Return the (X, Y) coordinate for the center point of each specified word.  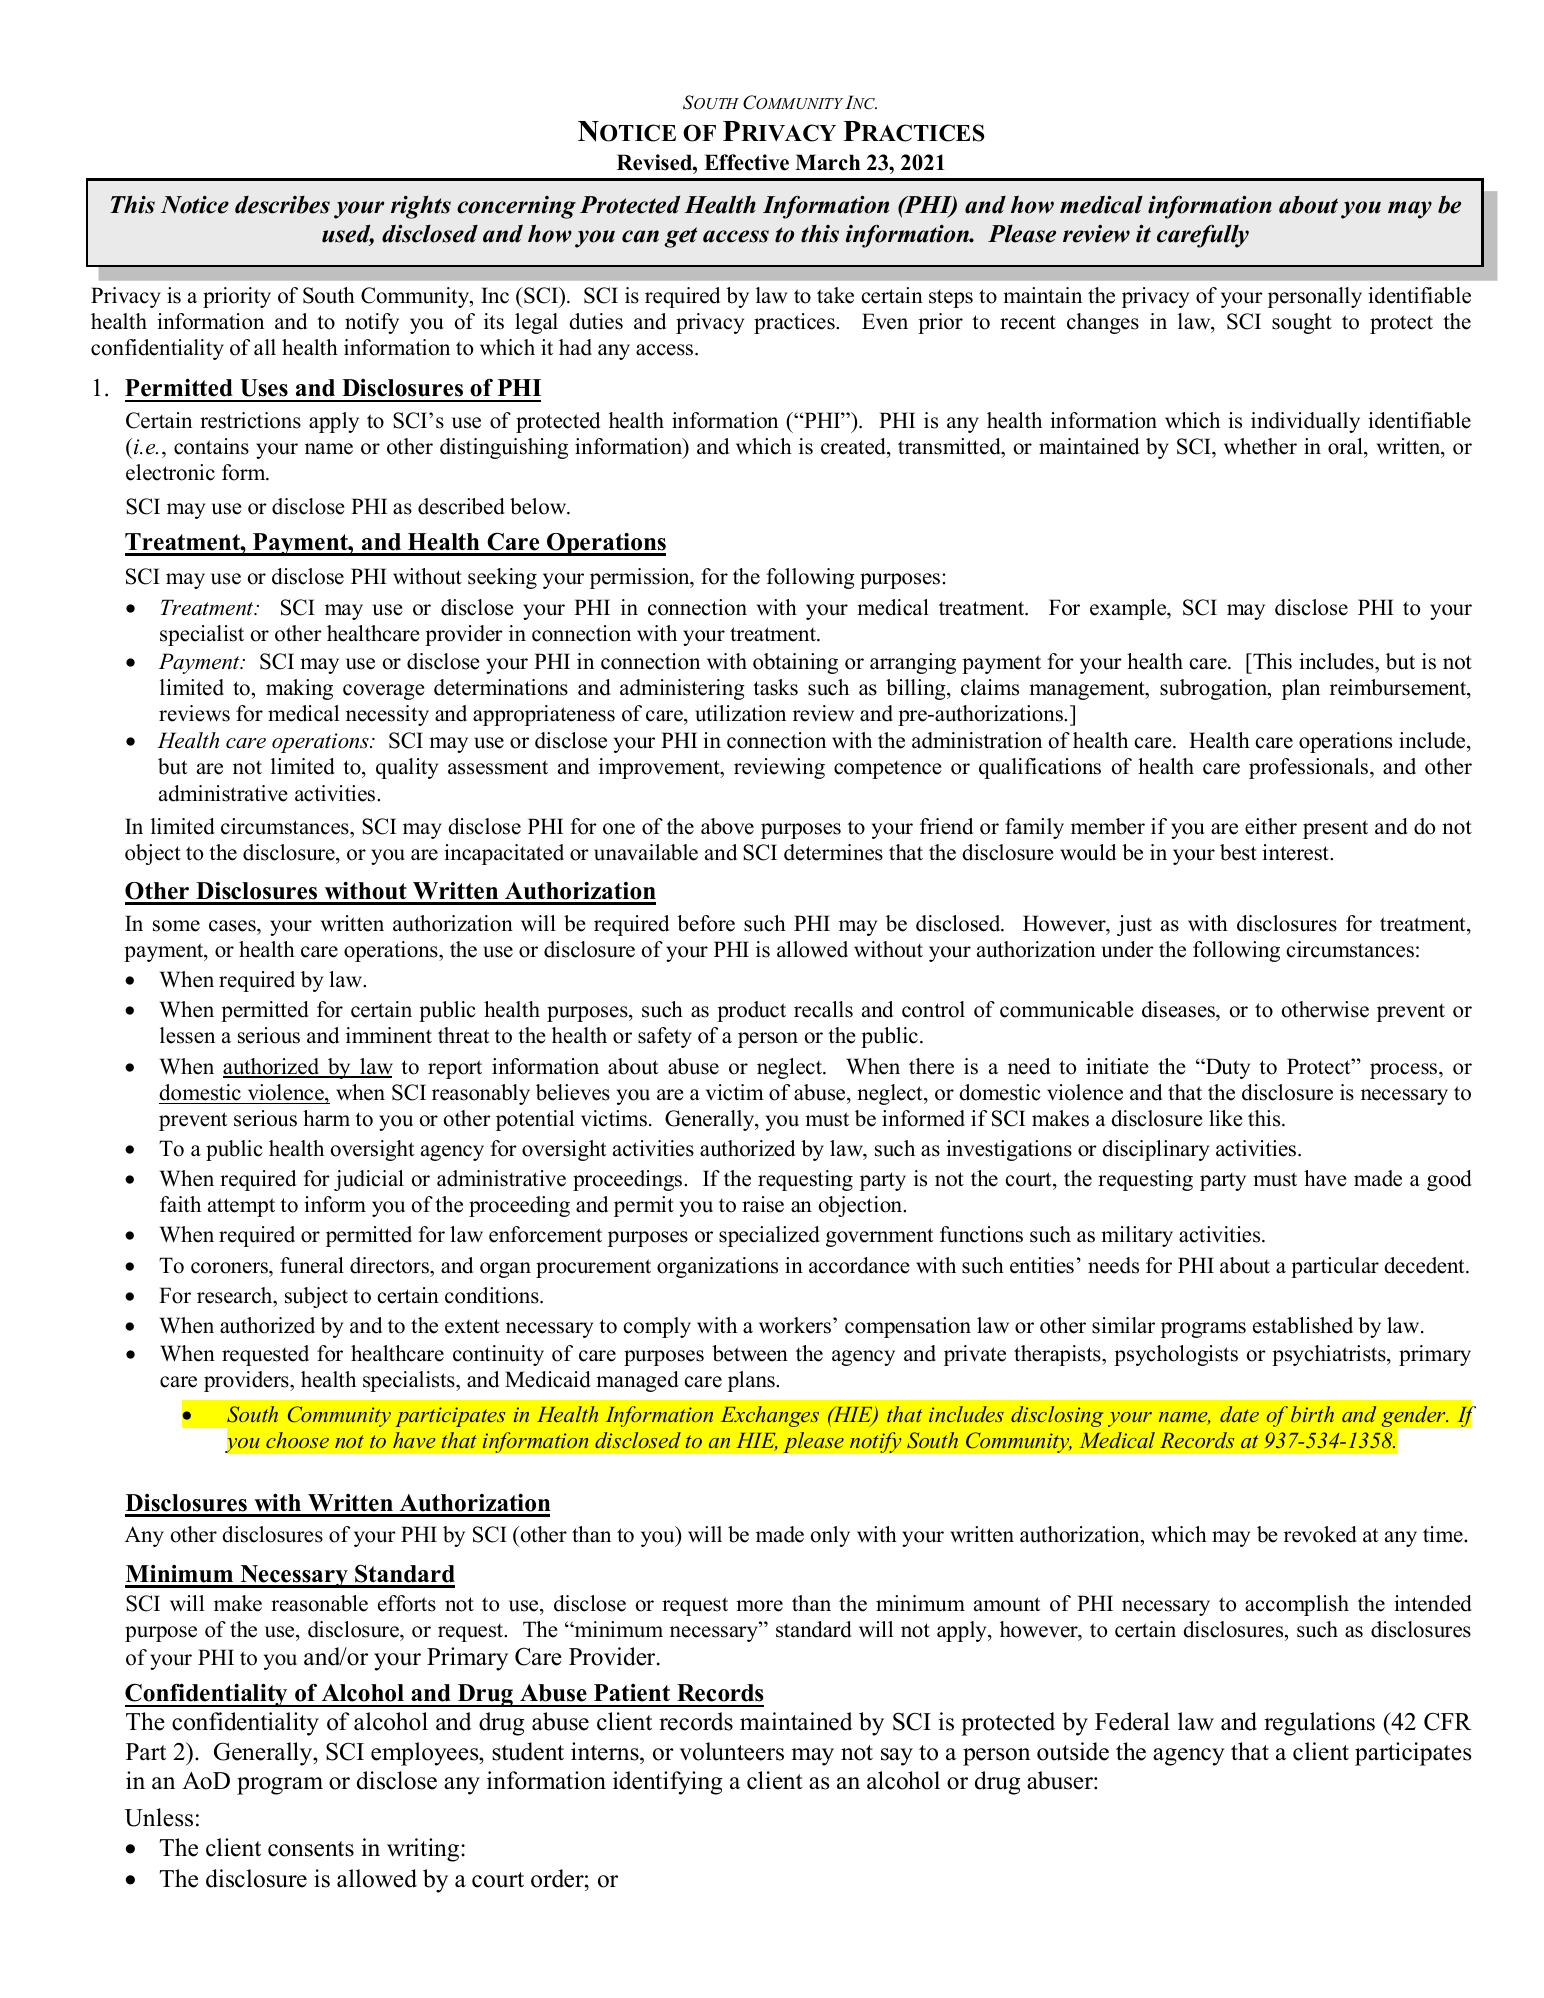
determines (833, 852)
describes (282, 205)
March (827, 162)
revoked (1320, 1534)
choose (297, 1440)
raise (763, 1204)
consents (311, 1849)
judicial (369, 1180)
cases (233, 926)
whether (1260, 446)
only (830, 1536)
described (461, 506)
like (1225, 1118)
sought (1302, 323)
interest (1296, 852)
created (854, 446)
